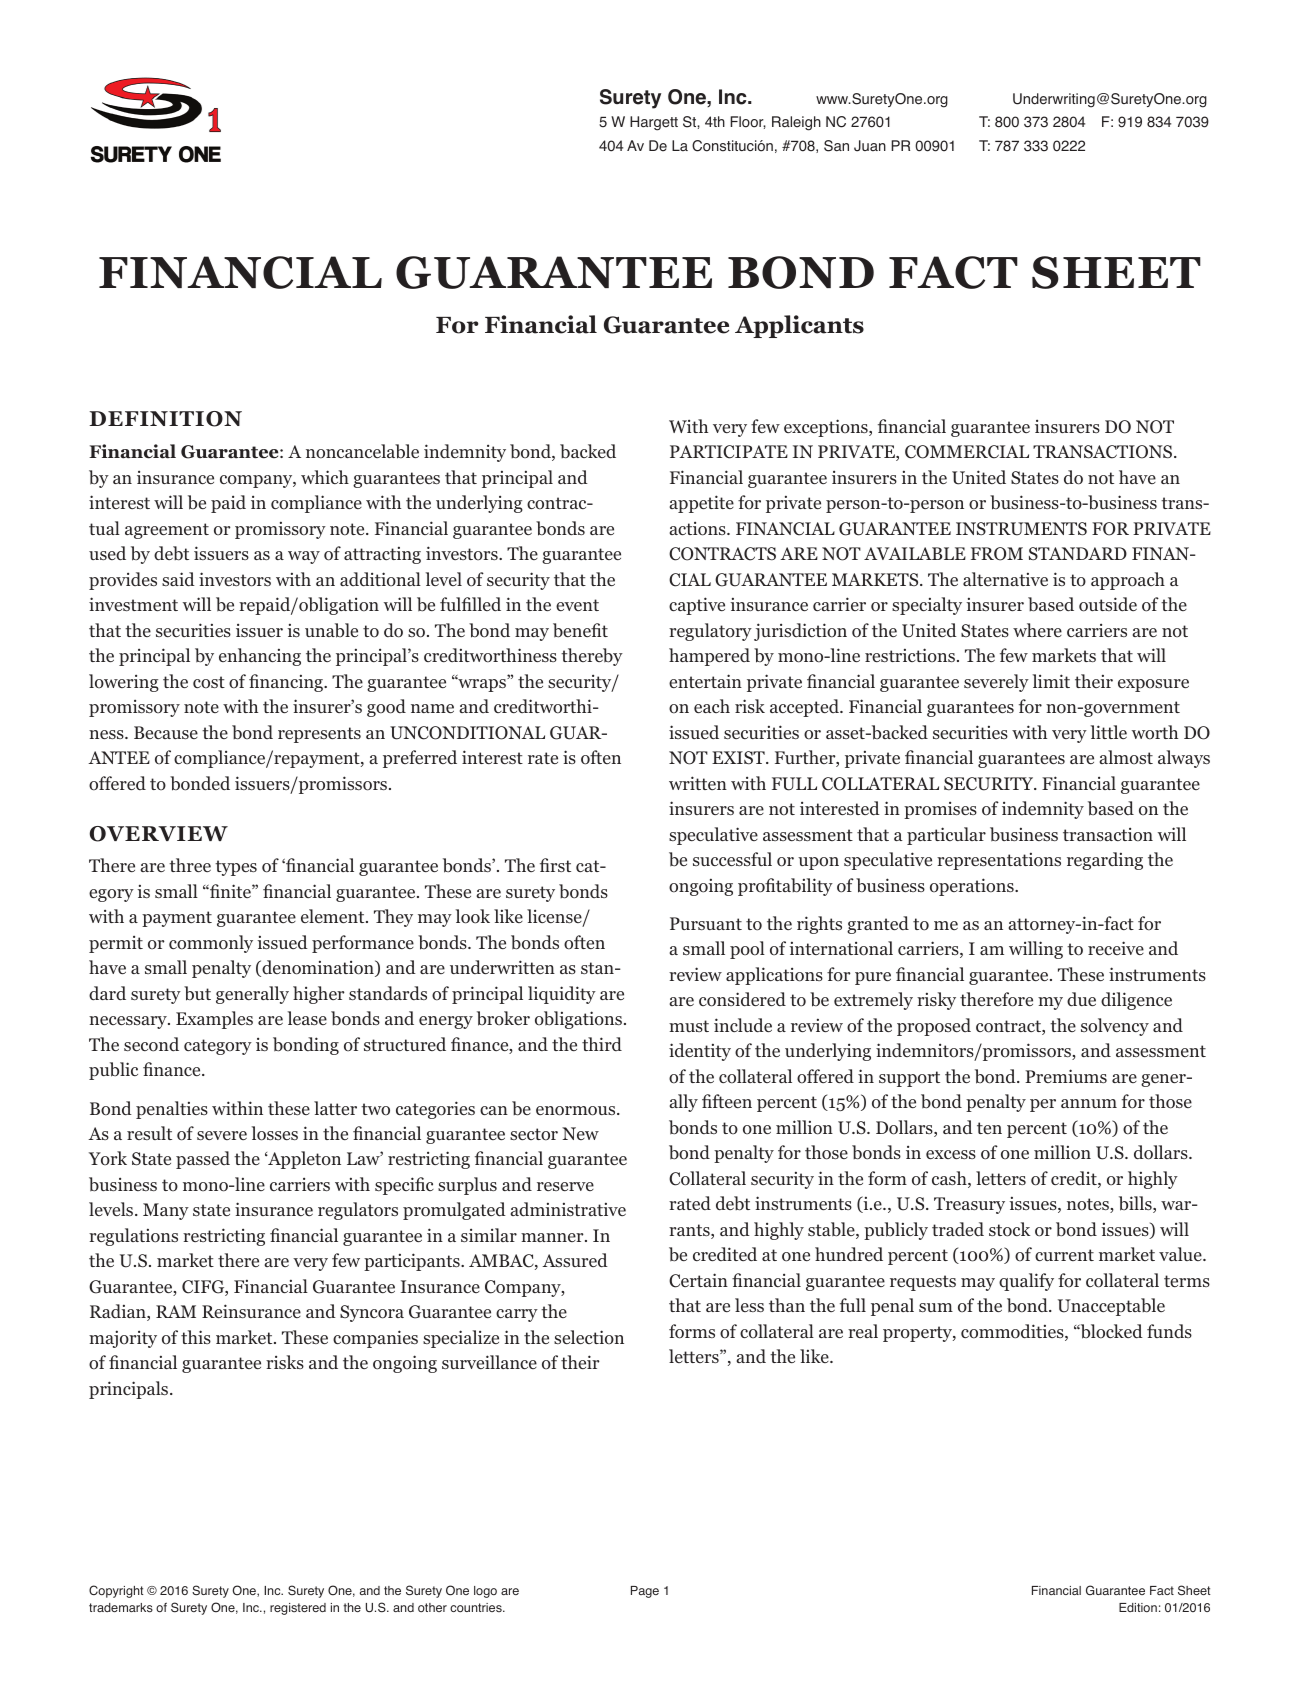 The height and width of the screenshot is (1682, 1300). I want to click on DEFINITION, so click(165, 419).
